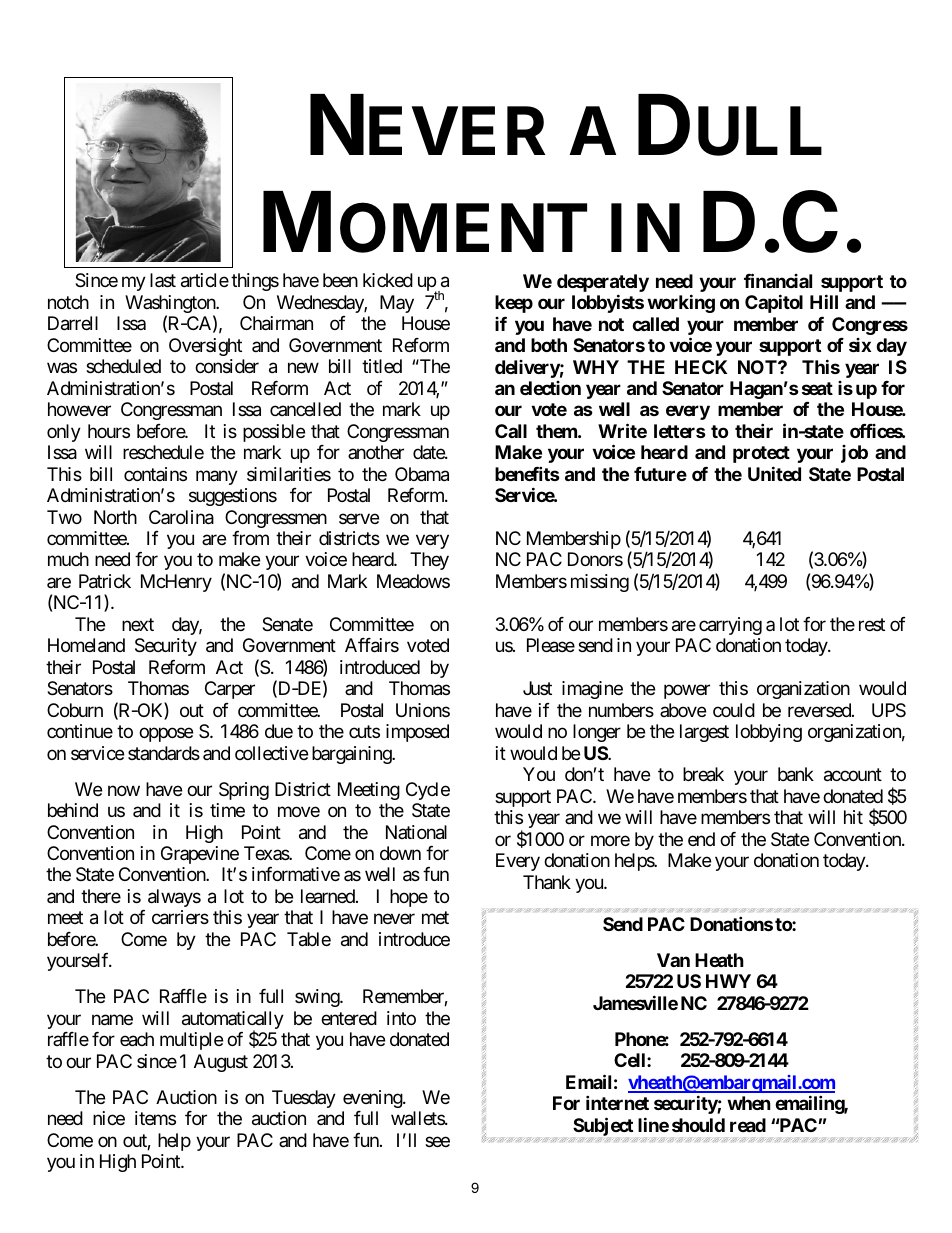 Image resolution: width=952 pixels, height=1233 pixels. What do you see at coordinates (728, 981) in the screenshot?
I see `HWY` at bounding box center [728, 981].
